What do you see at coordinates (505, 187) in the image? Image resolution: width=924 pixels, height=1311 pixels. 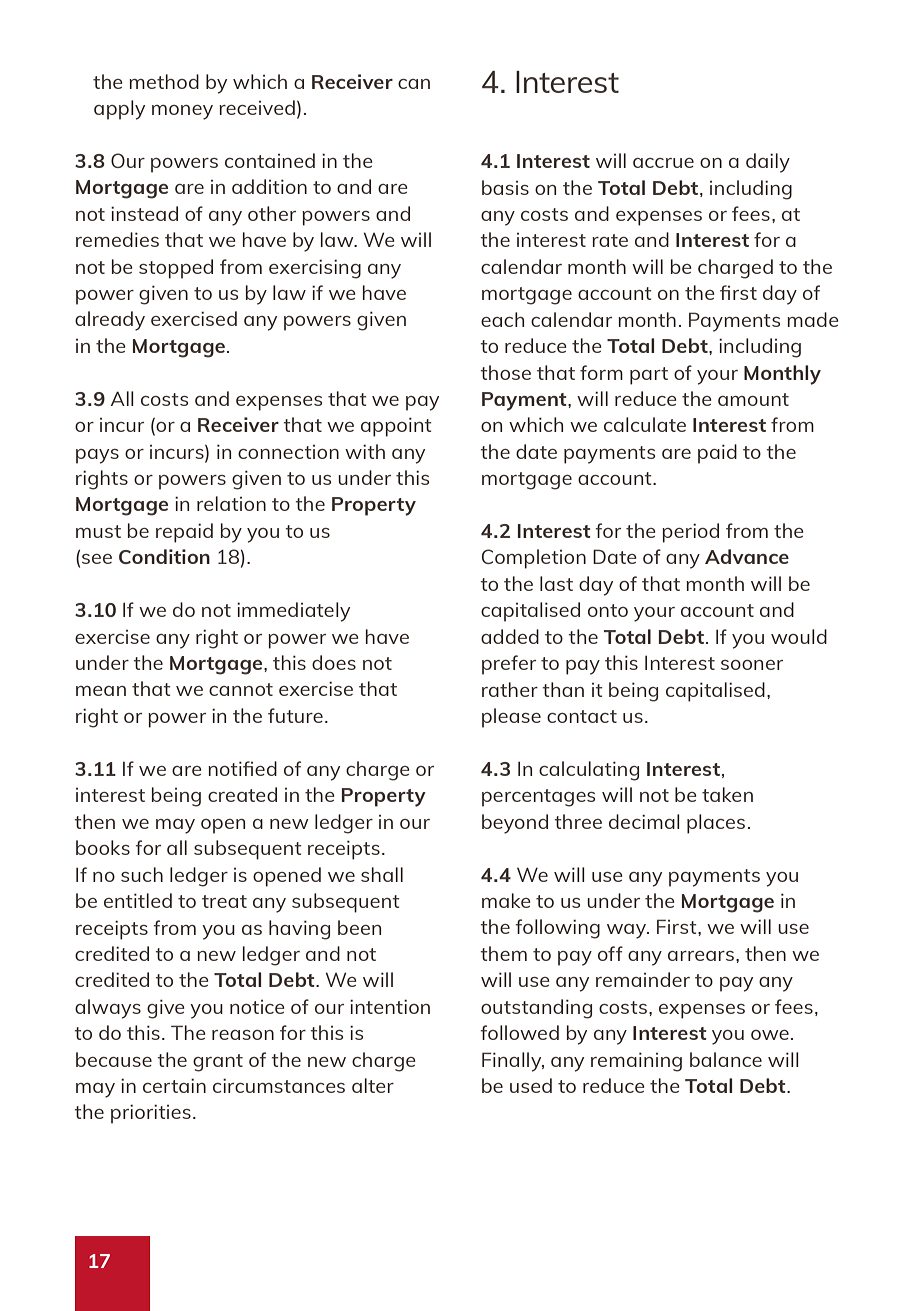 I see `basis` at bounding box center [505, 187].
